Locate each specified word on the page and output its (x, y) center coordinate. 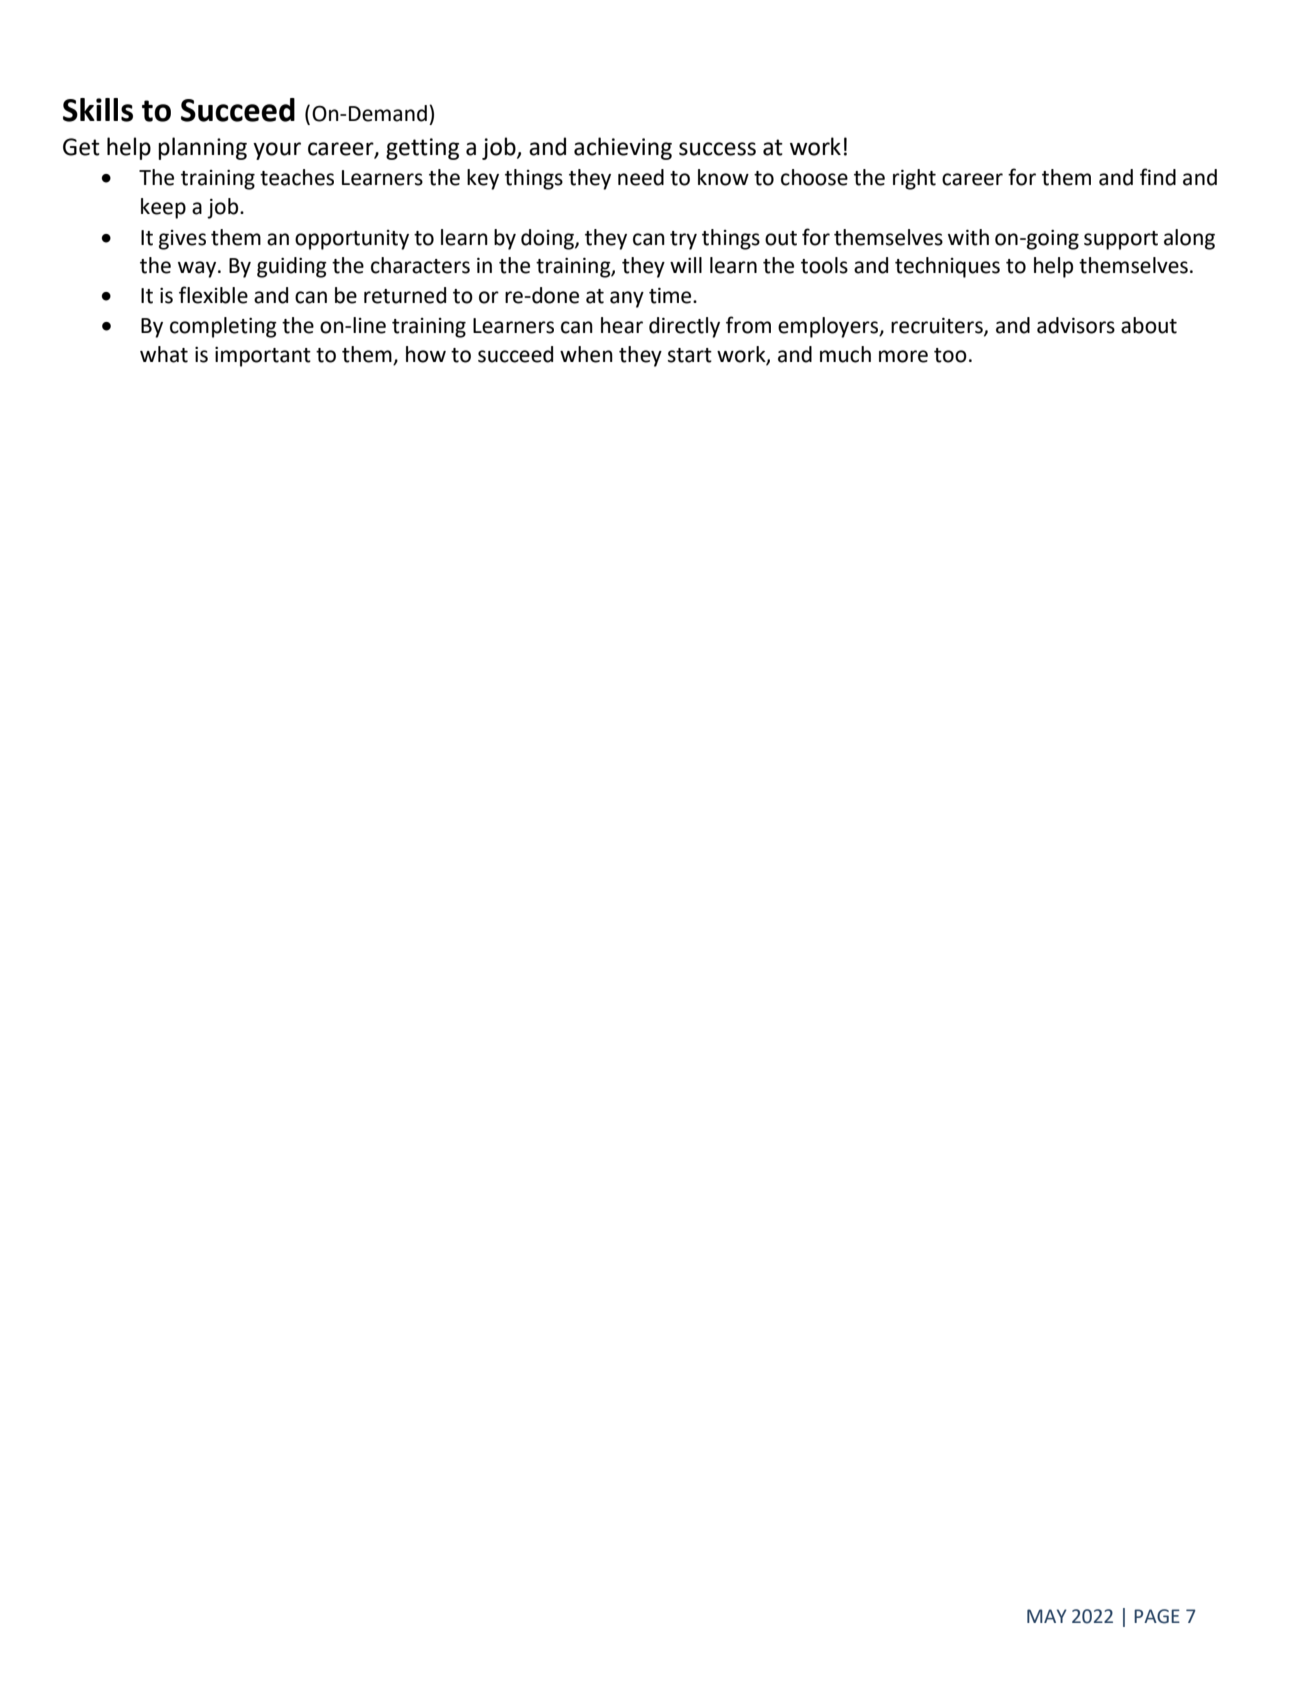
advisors (1076, 325)
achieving (623, 148)
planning (202, 148)
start (690, 355)
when (586, 354)
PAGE (1157, 1616)
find (1158, 177)
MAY (1047, 1616)
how (426, 354)
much (845, 354)
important (263, 357)
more (903, 356)
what (164, 354)
